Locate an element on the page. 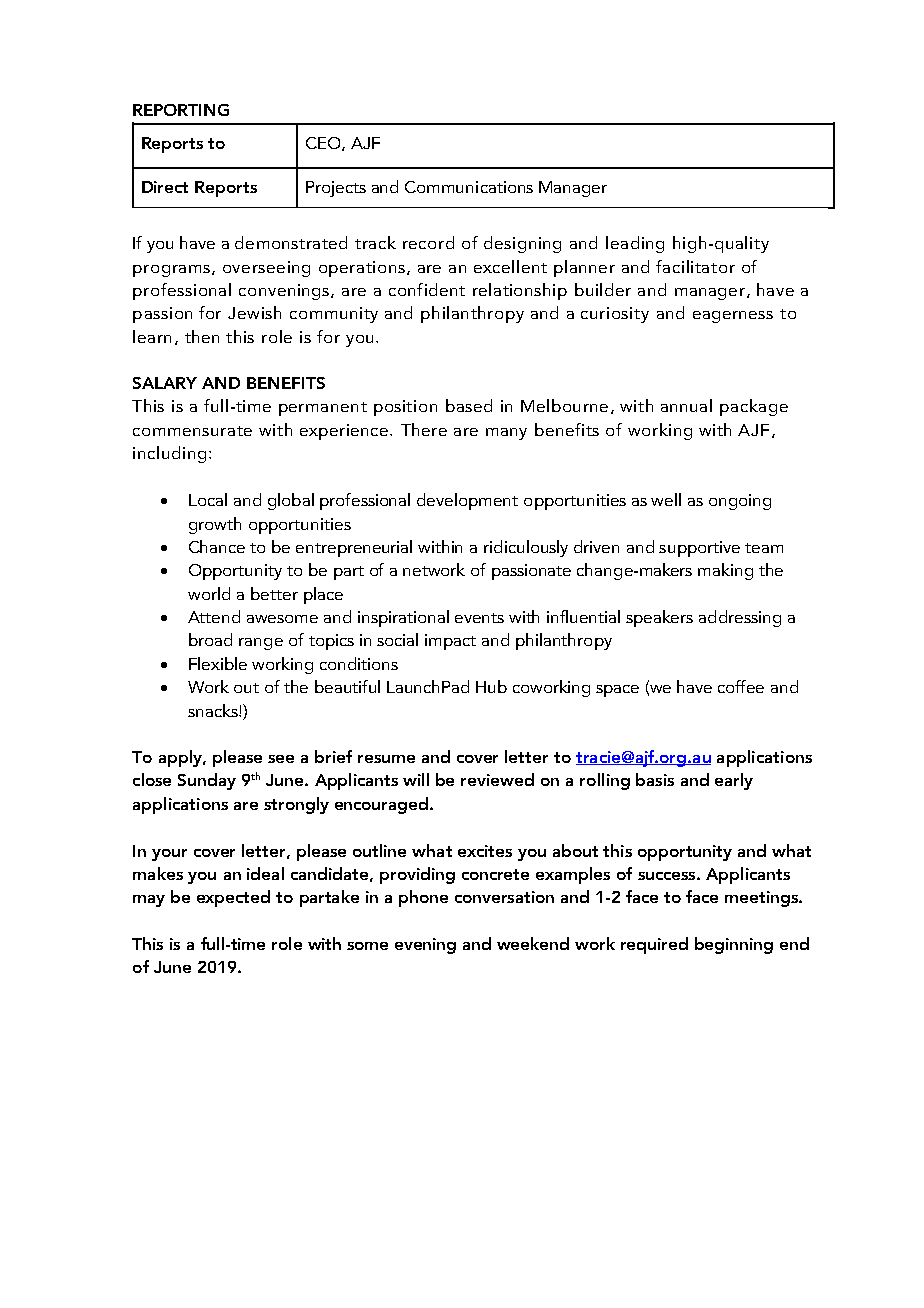 The width and height of the image is (924, 1308). Communications is located at coordinates (469, 187).
